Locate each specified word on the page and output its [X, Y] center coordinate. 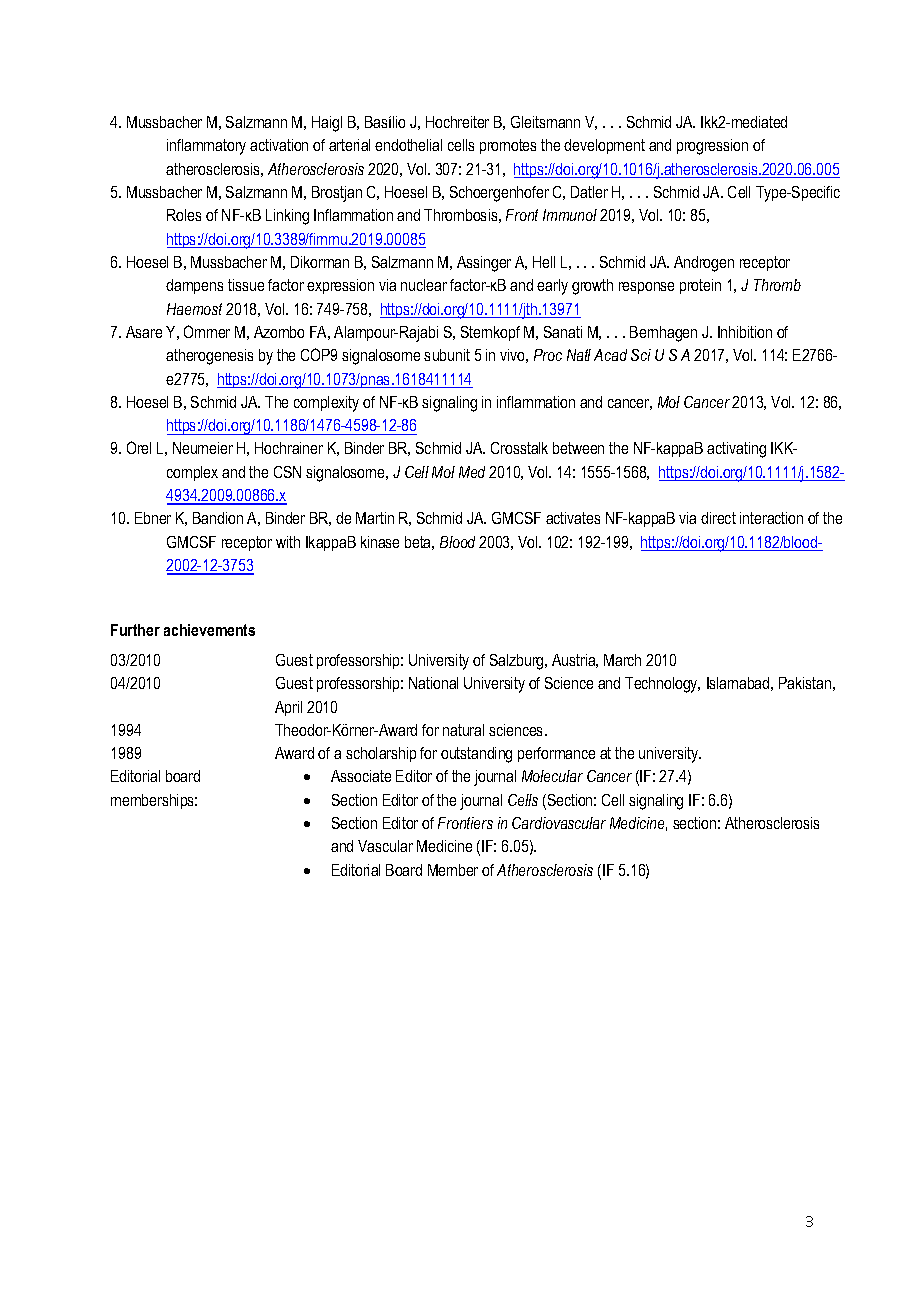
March [622, 660]
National [433, 683]
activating [736, 450]
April [288, 708]
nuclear [424, 285]
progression [712, 147]
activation [279, 145]
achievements [209, 630]
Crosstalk [519, 448]
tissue [246, 285]
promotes [508, 146]
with [288, 542]
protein [700, 286]
